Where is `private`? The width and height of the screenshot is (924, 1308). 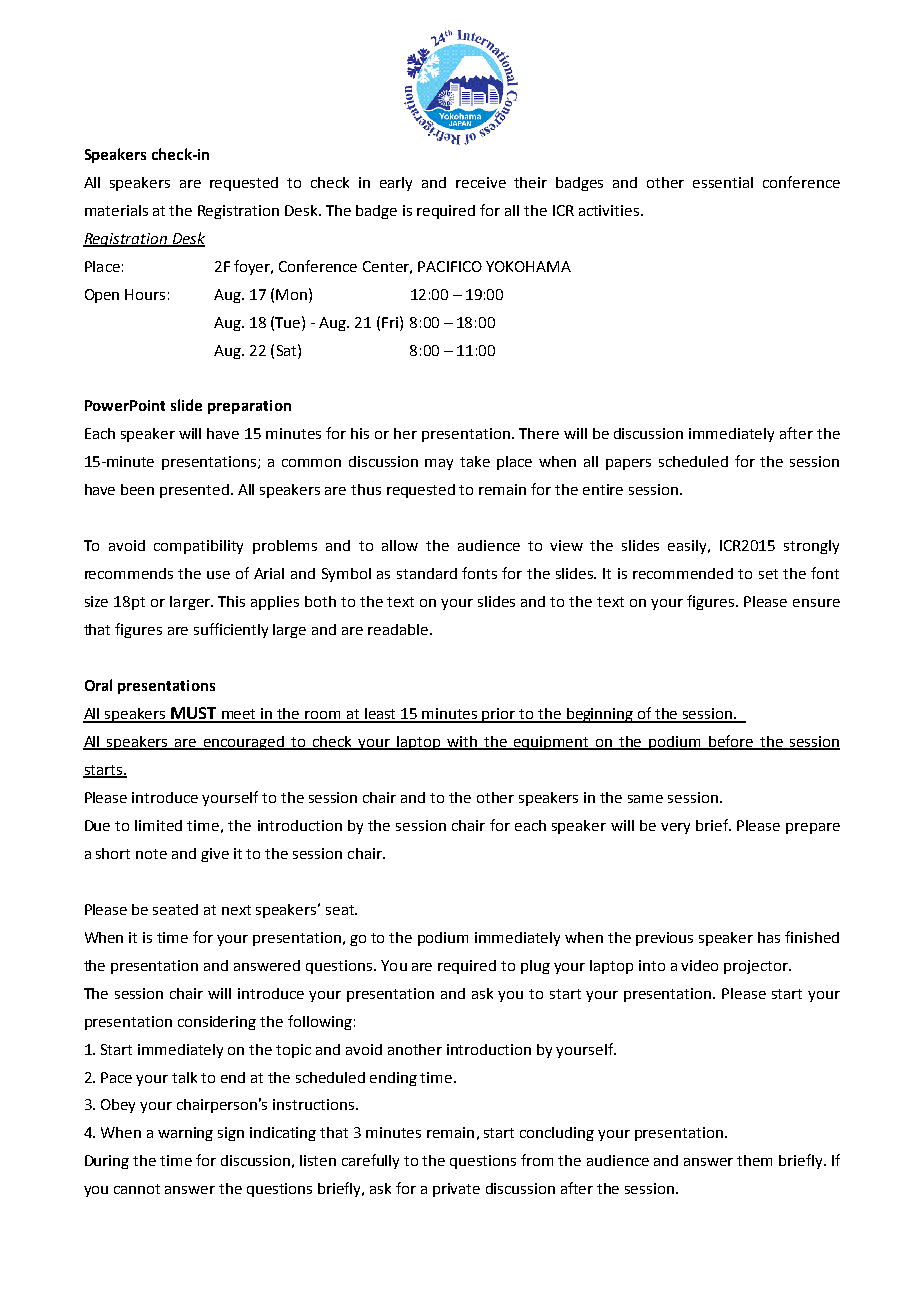 private is located at coordinates (456, 1190).
